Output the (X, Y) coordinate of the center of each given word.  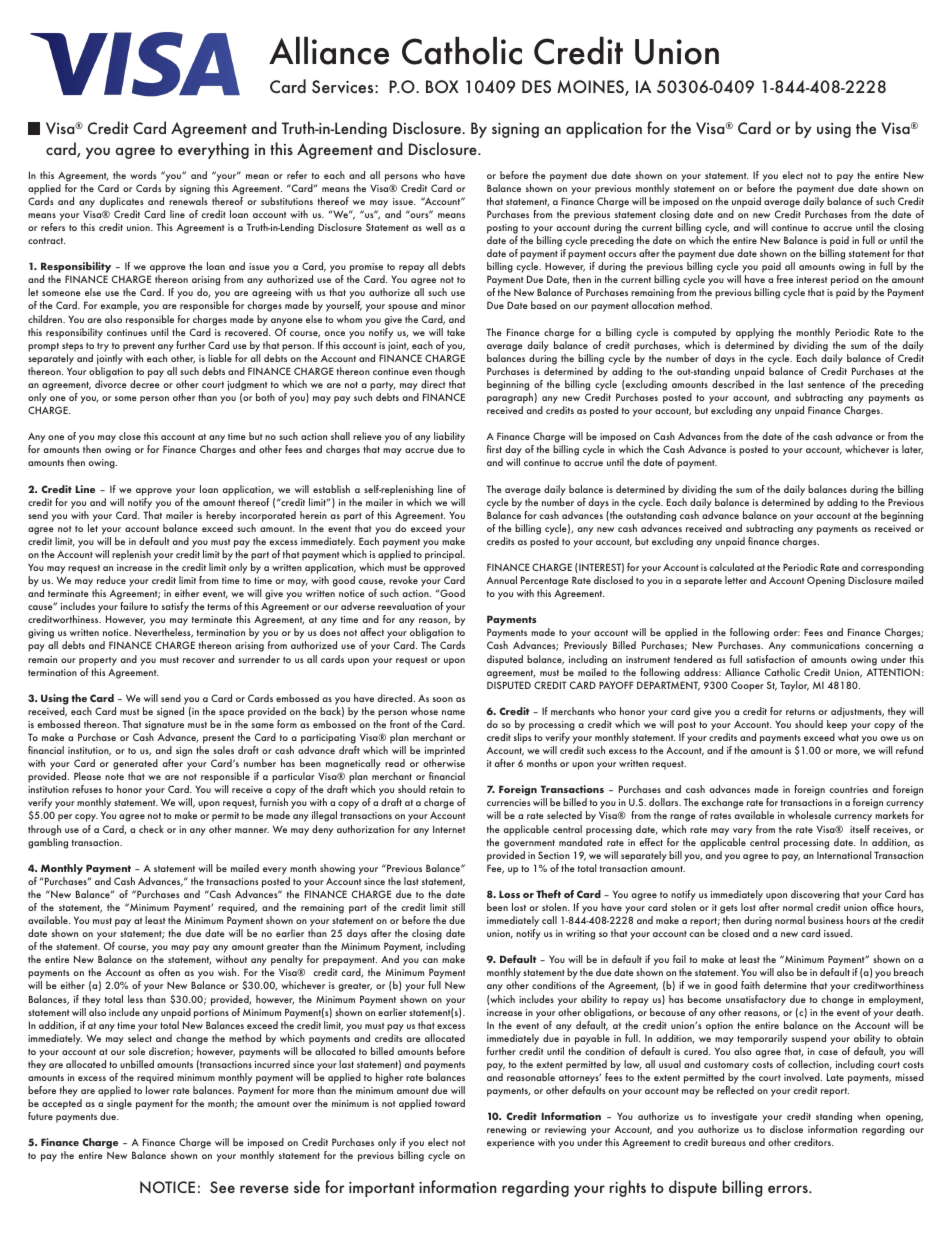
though (450, 372)
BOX (442, 87)
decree (145, 384)
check (151, 829)
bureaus (728, 1142)
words (143, 175)
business (826, 920)
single (119, 1104)
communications (825, 645)
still (458, 907)
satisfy (175, 607)
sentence (826, 385)
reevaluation (405, 606)
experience (511, 1144)
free (785, 279)
